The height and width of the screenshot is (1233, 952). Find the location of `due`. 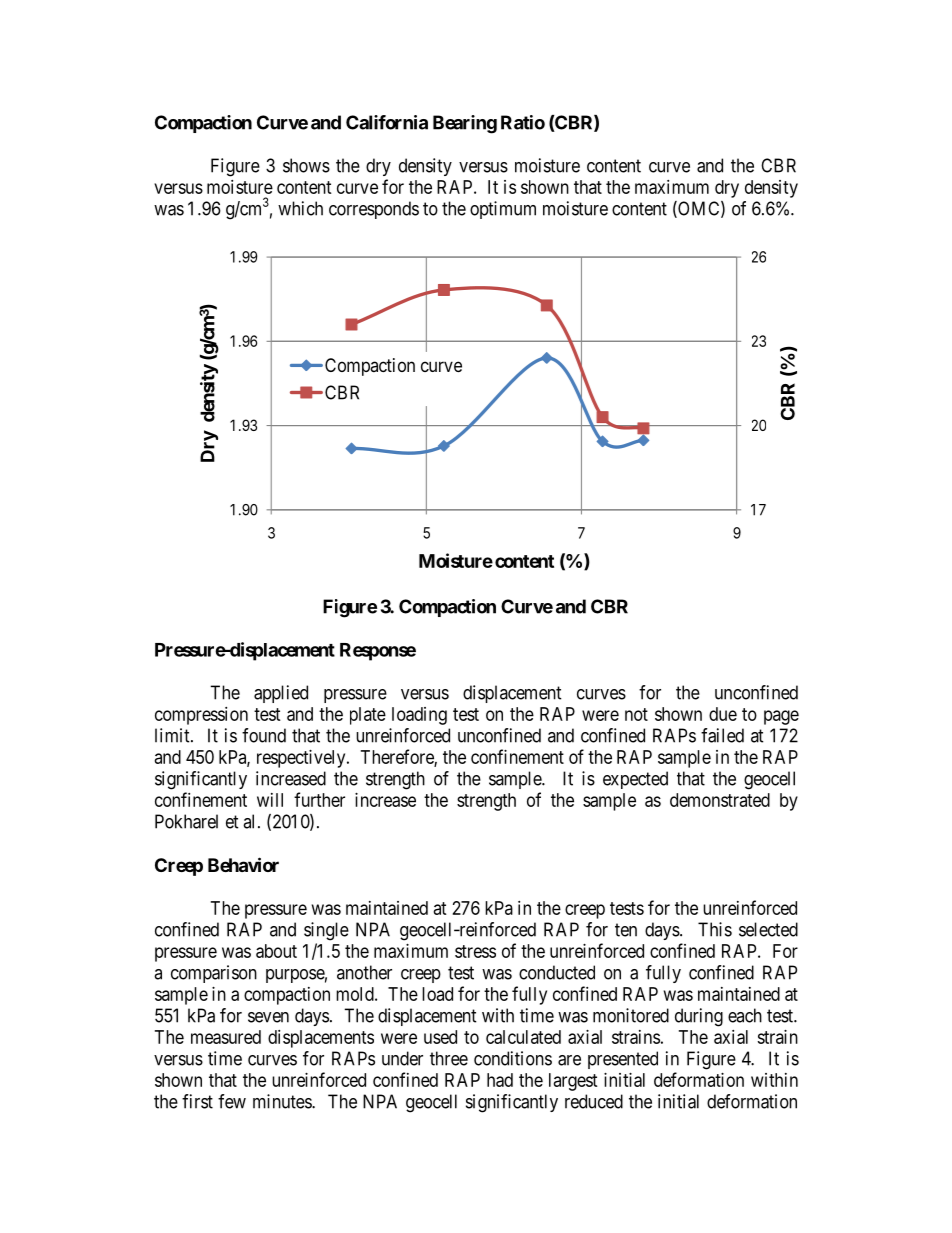

due is located at coordinates (723, 714).
